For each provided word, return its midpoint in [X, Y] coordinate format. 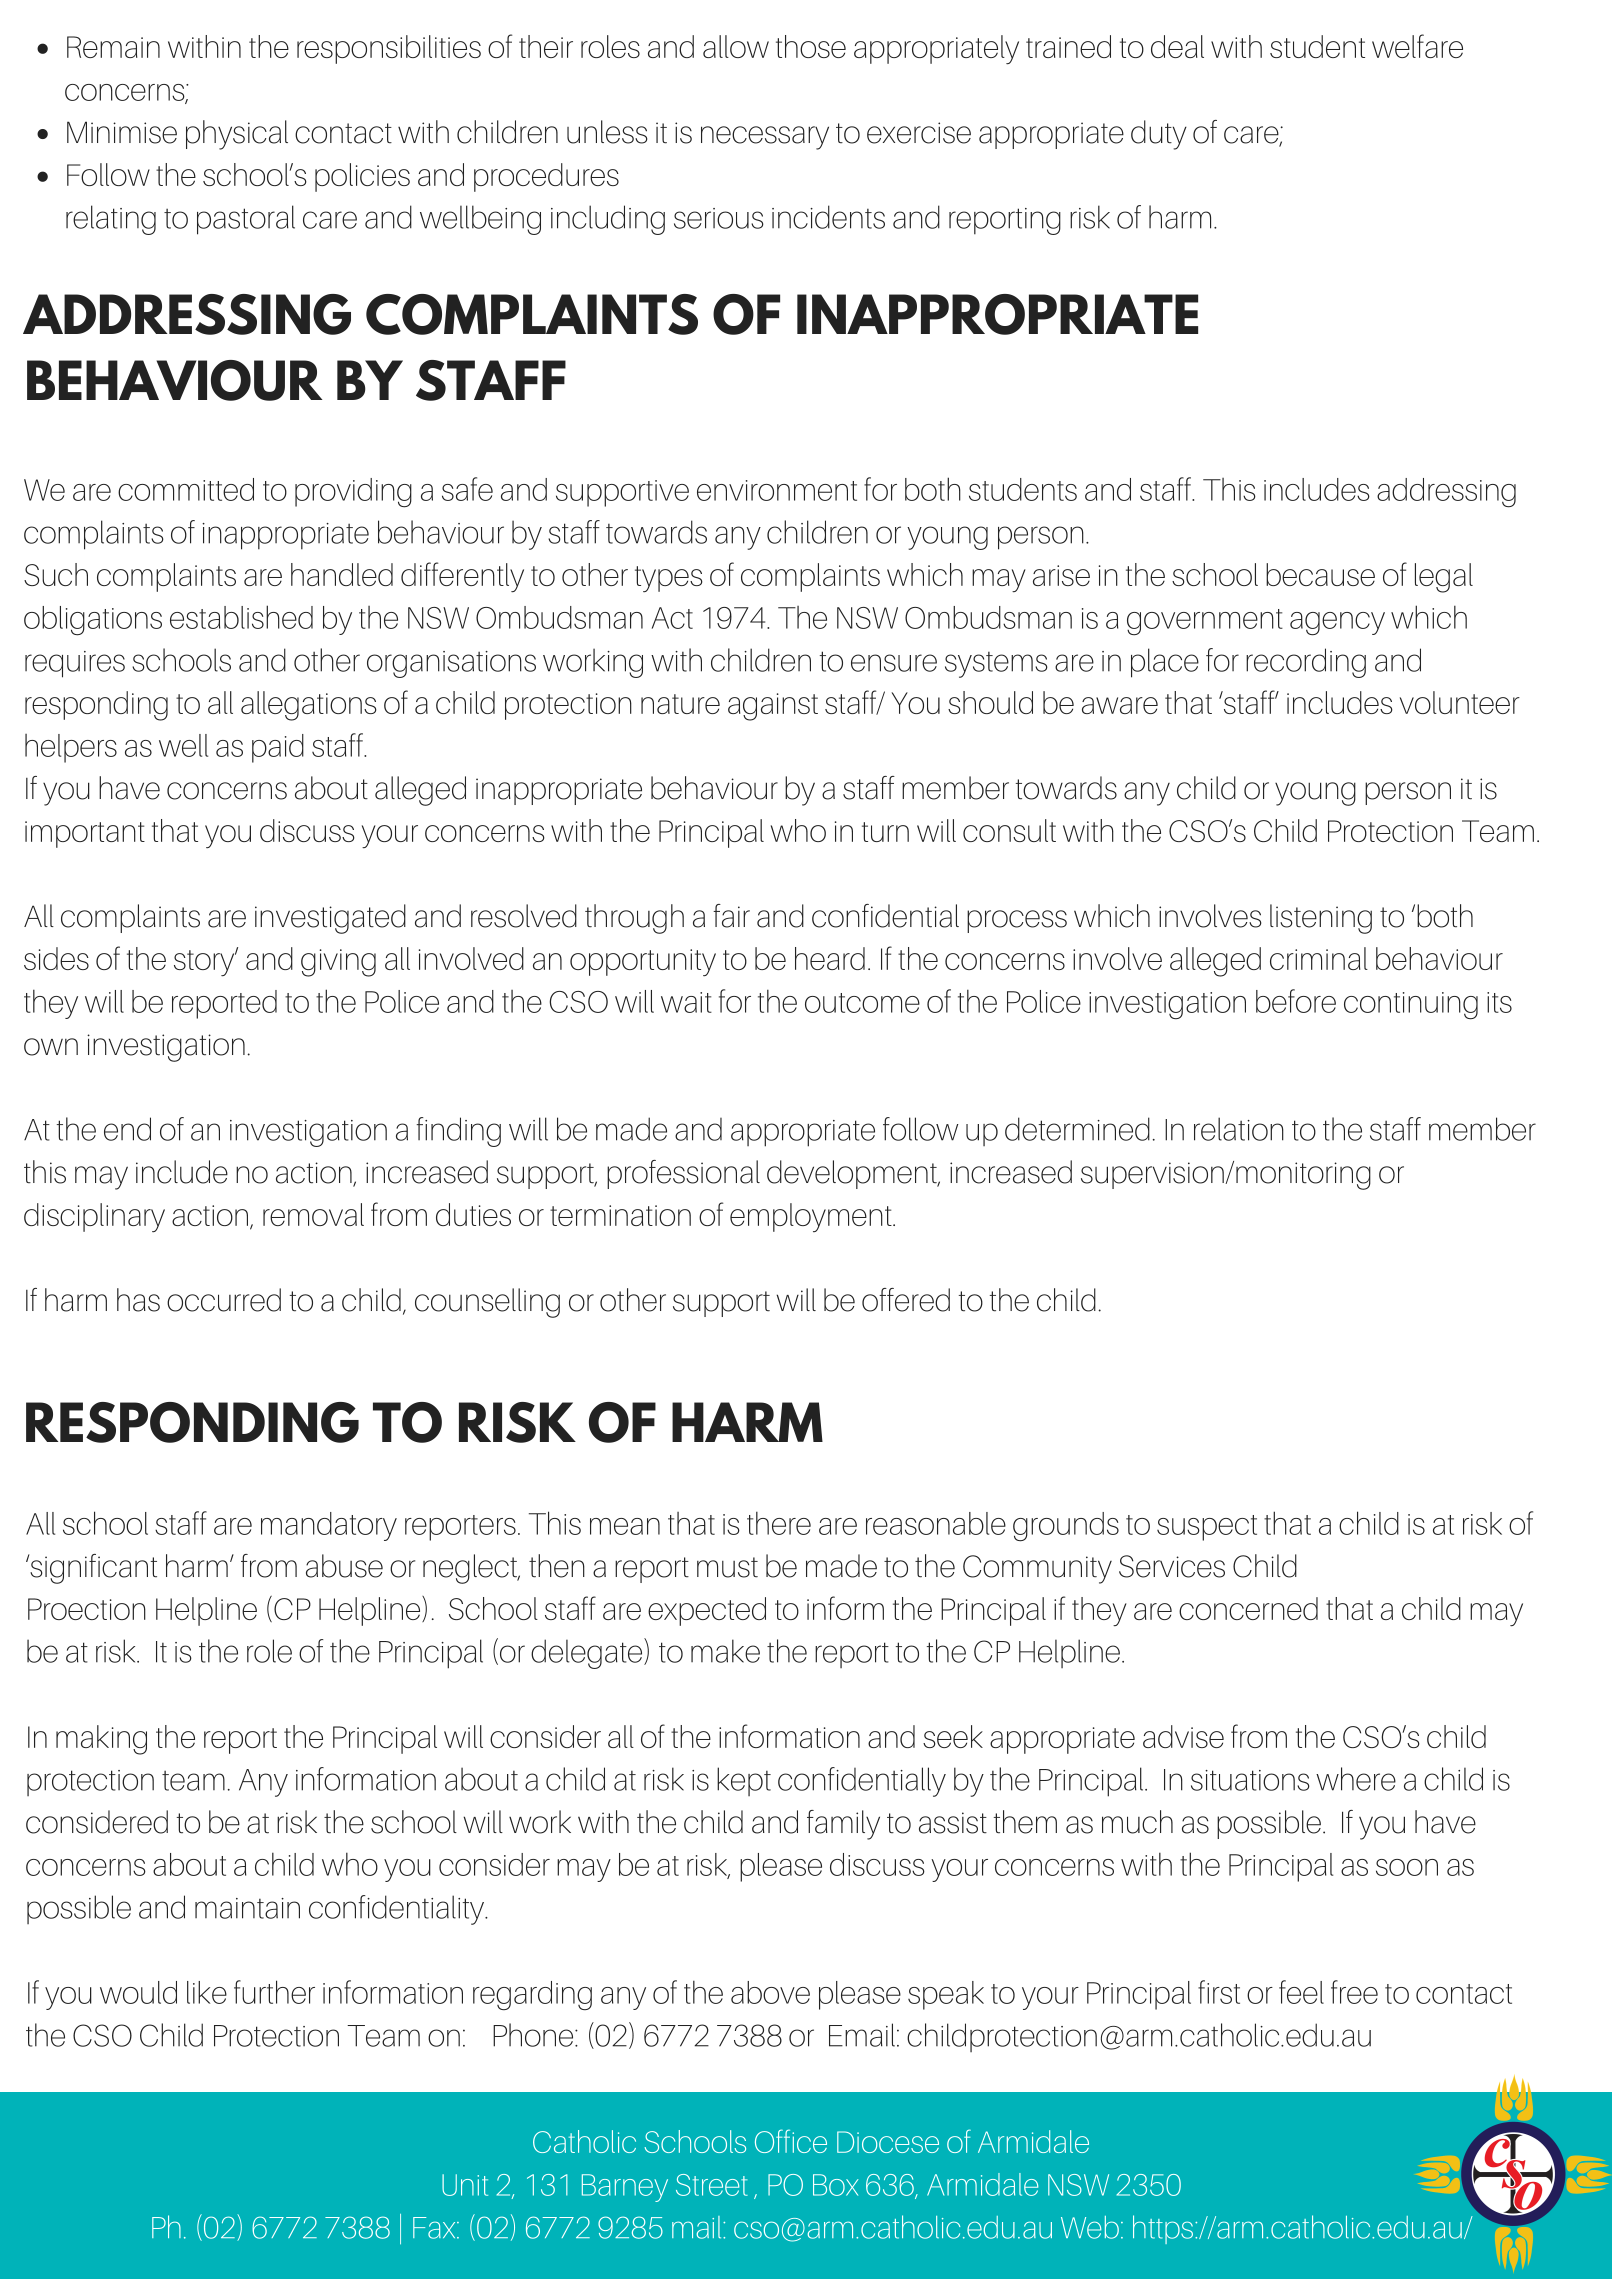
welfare [1417, 46]
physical [237, 135]
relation [1239, 1129]
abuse [344, 1566]
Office [791, 2141]
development [853, 1174]
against [773, 707]
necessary [765, 138]
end [127, 1129]
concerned [1248, 1608]
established [241, 617]
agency [1337, 624]
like [207, 1992]
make [725, 1651]
